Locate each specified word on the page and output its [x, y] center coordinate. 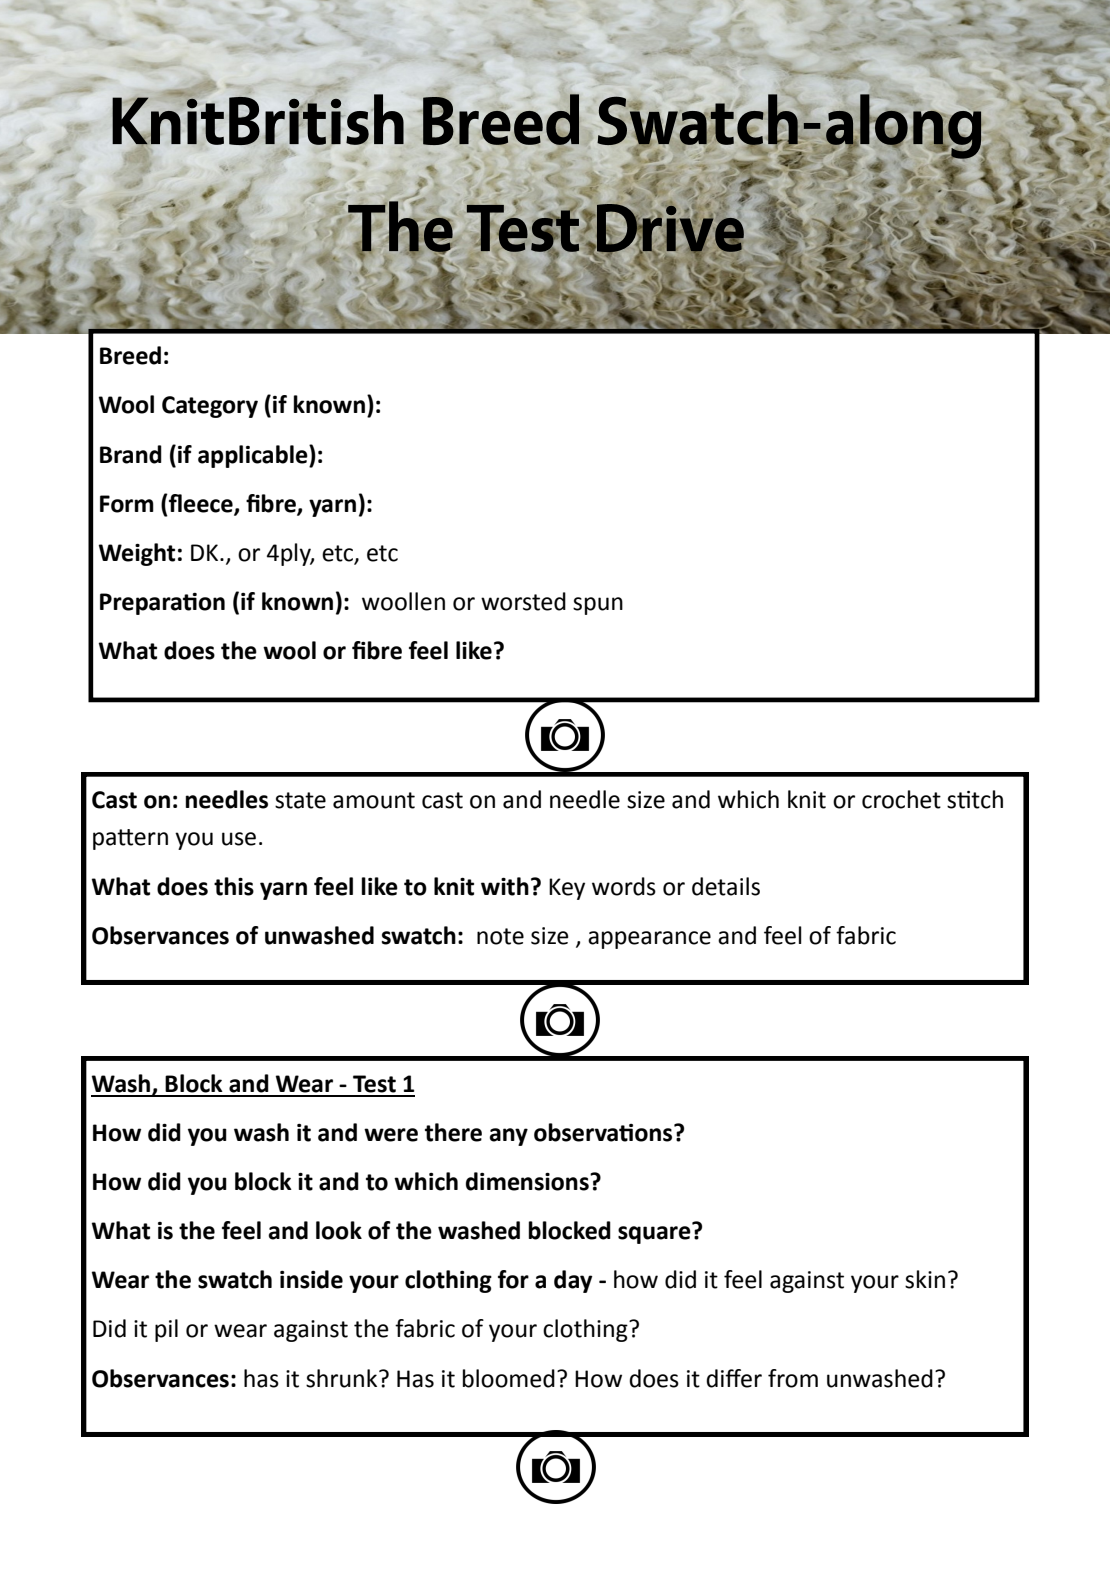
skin [925, 1279]
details [726, 886]
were [391, 1135]
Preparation [162, 604]
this [234, 886]
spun [598, 606]
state [300, 800]
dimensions [528, 1181]
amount [374, 800]
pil [166, 1330]
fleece [201, 504]
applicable [254, 456]
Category [210, 407]
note [500, 936]
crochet [901, 799]
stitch [975, 799]
